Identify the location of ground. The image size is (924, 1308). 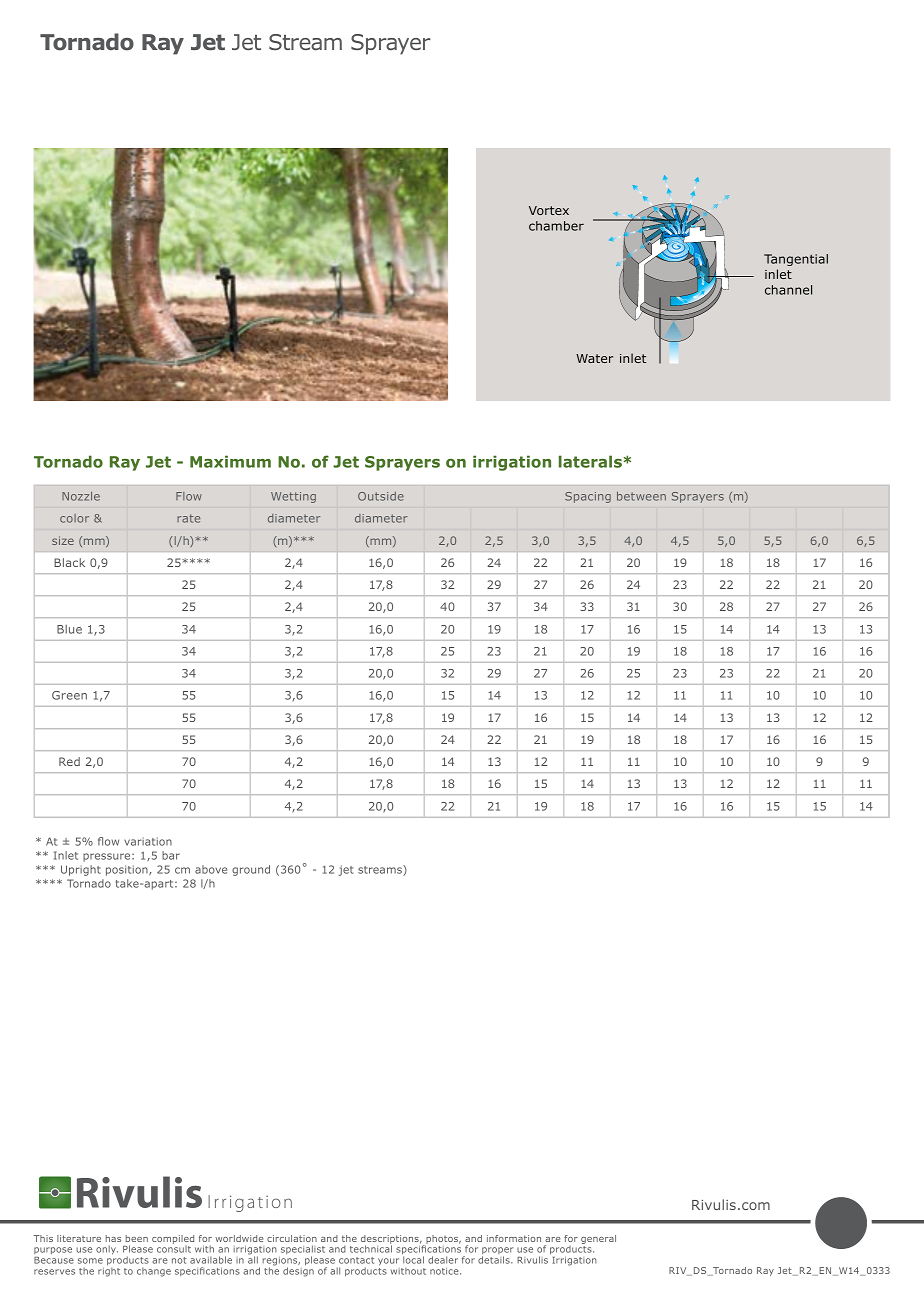
(251, 870).
